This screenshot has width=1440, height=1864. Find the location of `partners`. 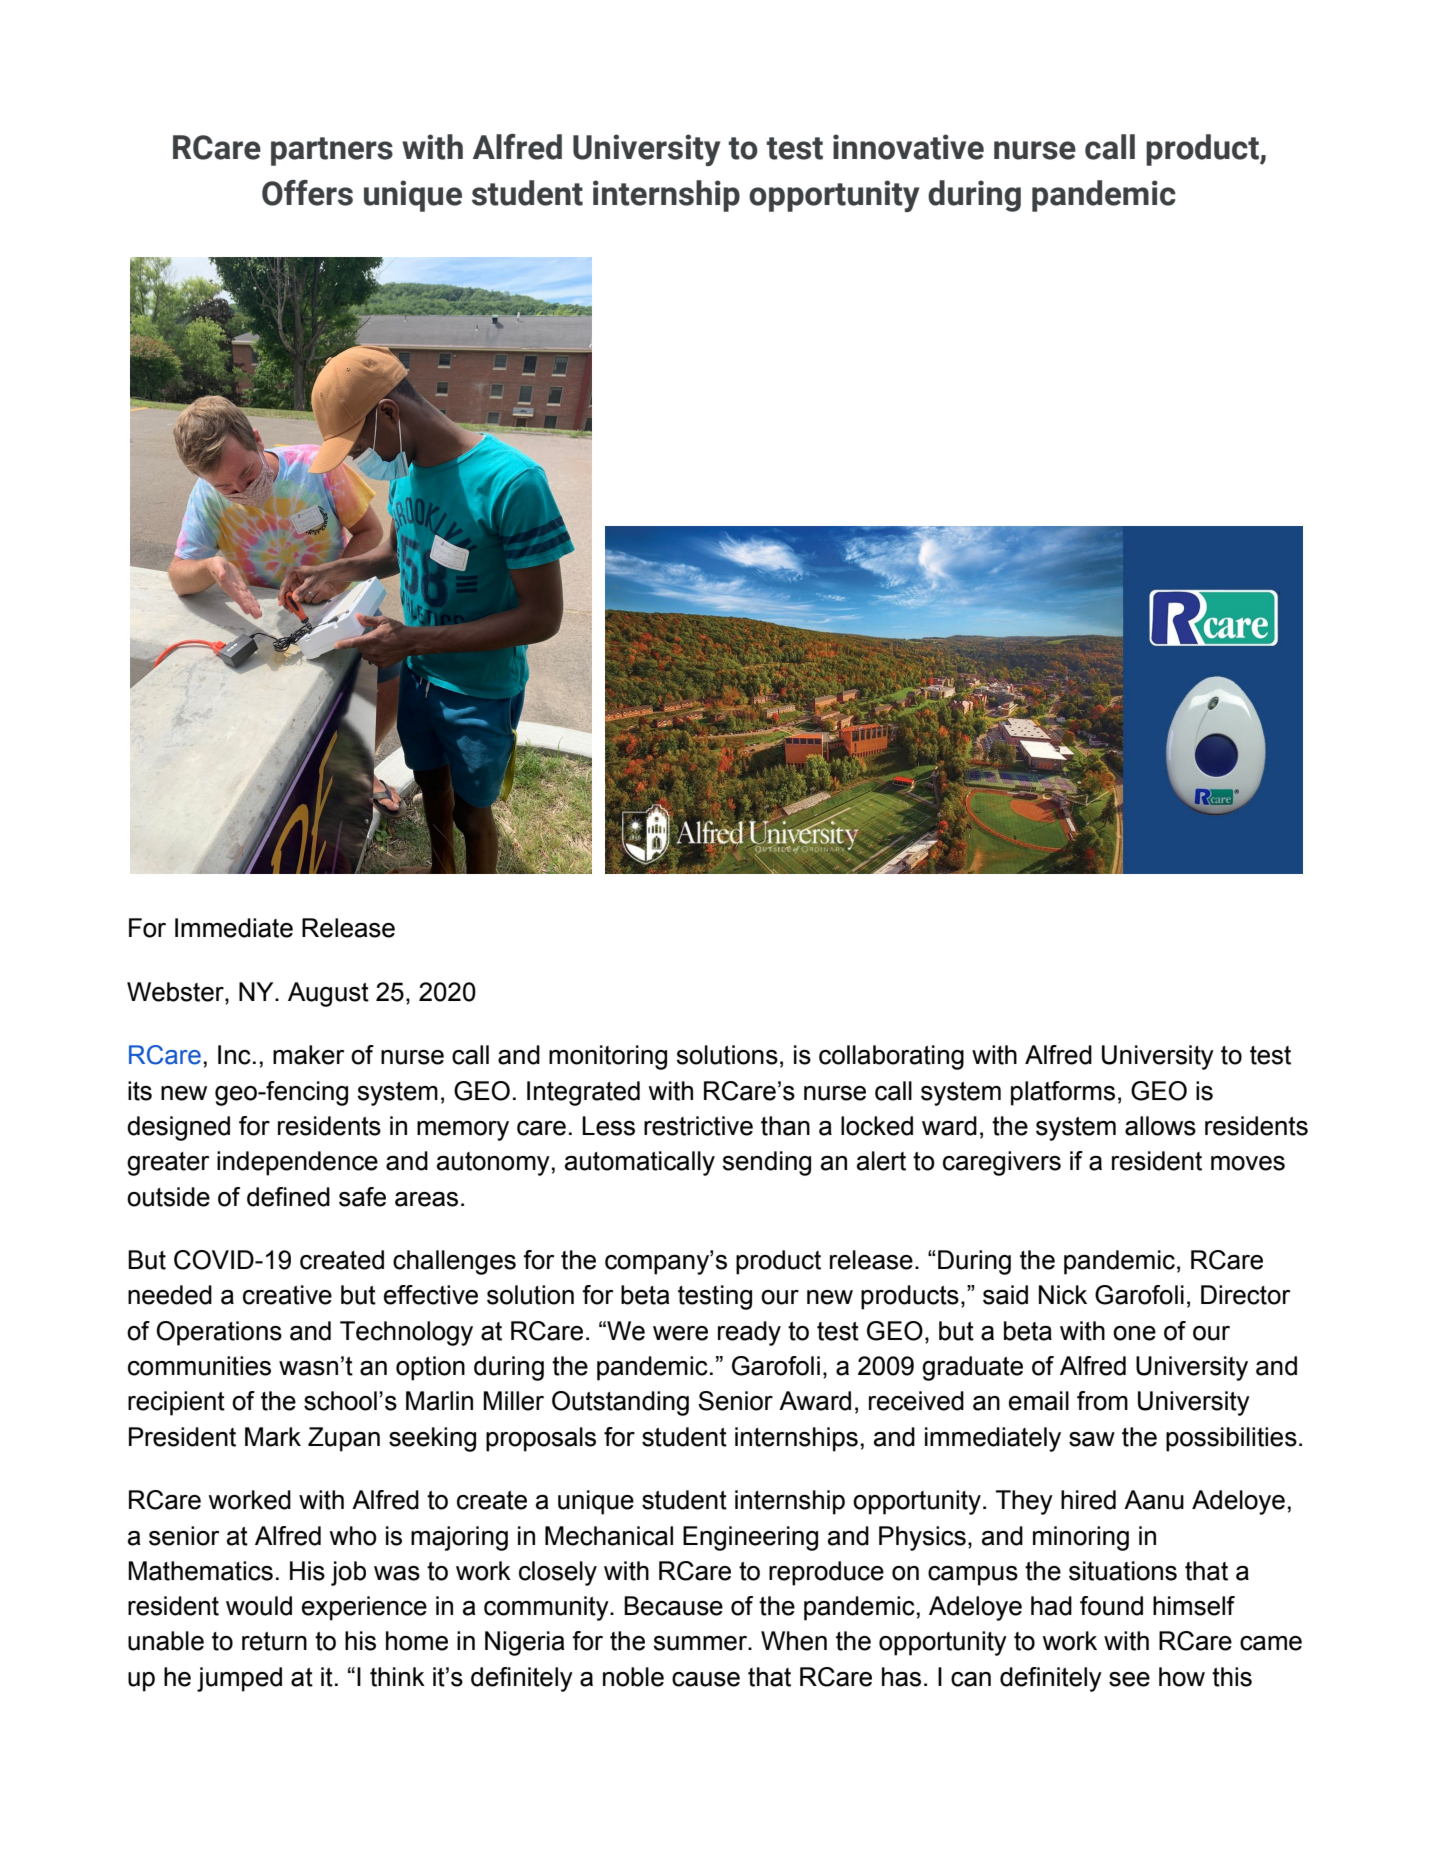

partners is located at coordinates (332, 151).
